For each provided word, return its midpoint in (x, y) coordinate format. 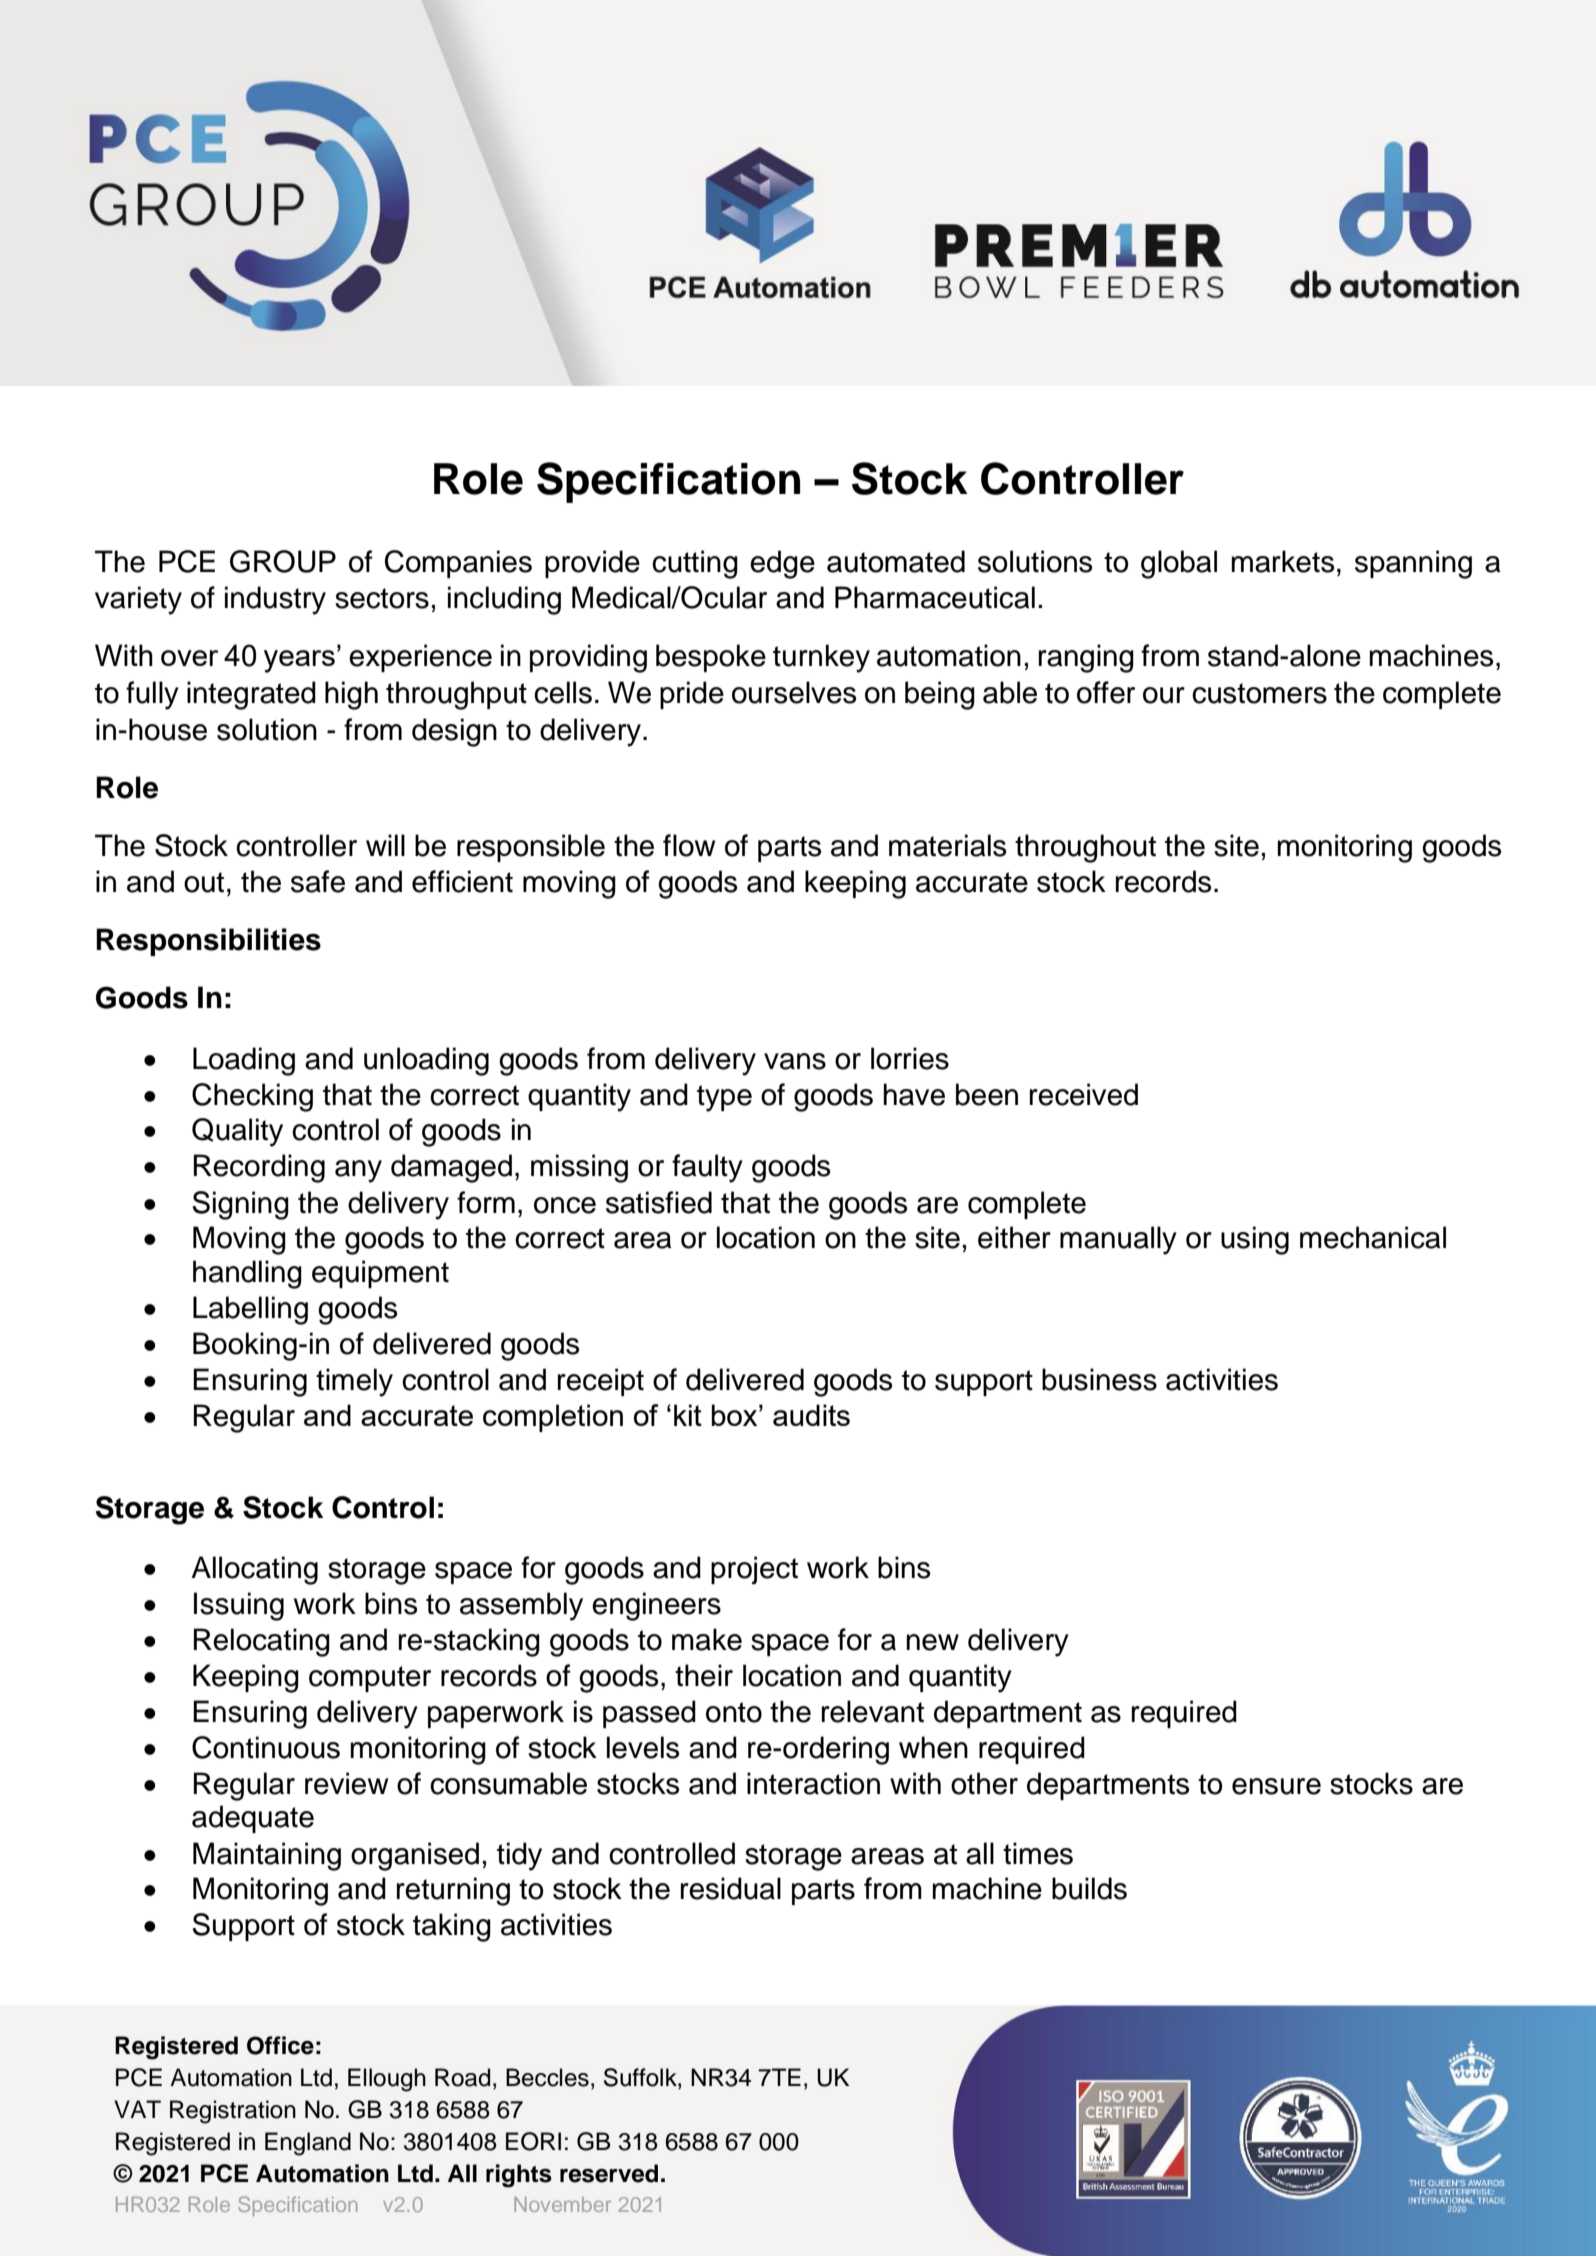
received (1084, 1094)
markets (1282, 561)
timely (354, 1382)
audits (811, 1415)
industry (275, 600)
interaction (813, 1783)
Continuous (266, 1747)
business (1099, 1379)
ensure (1276, 1786)
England (308, 2144)
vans (795, 1061)
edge (782, 564)
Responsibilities (208, 942)
